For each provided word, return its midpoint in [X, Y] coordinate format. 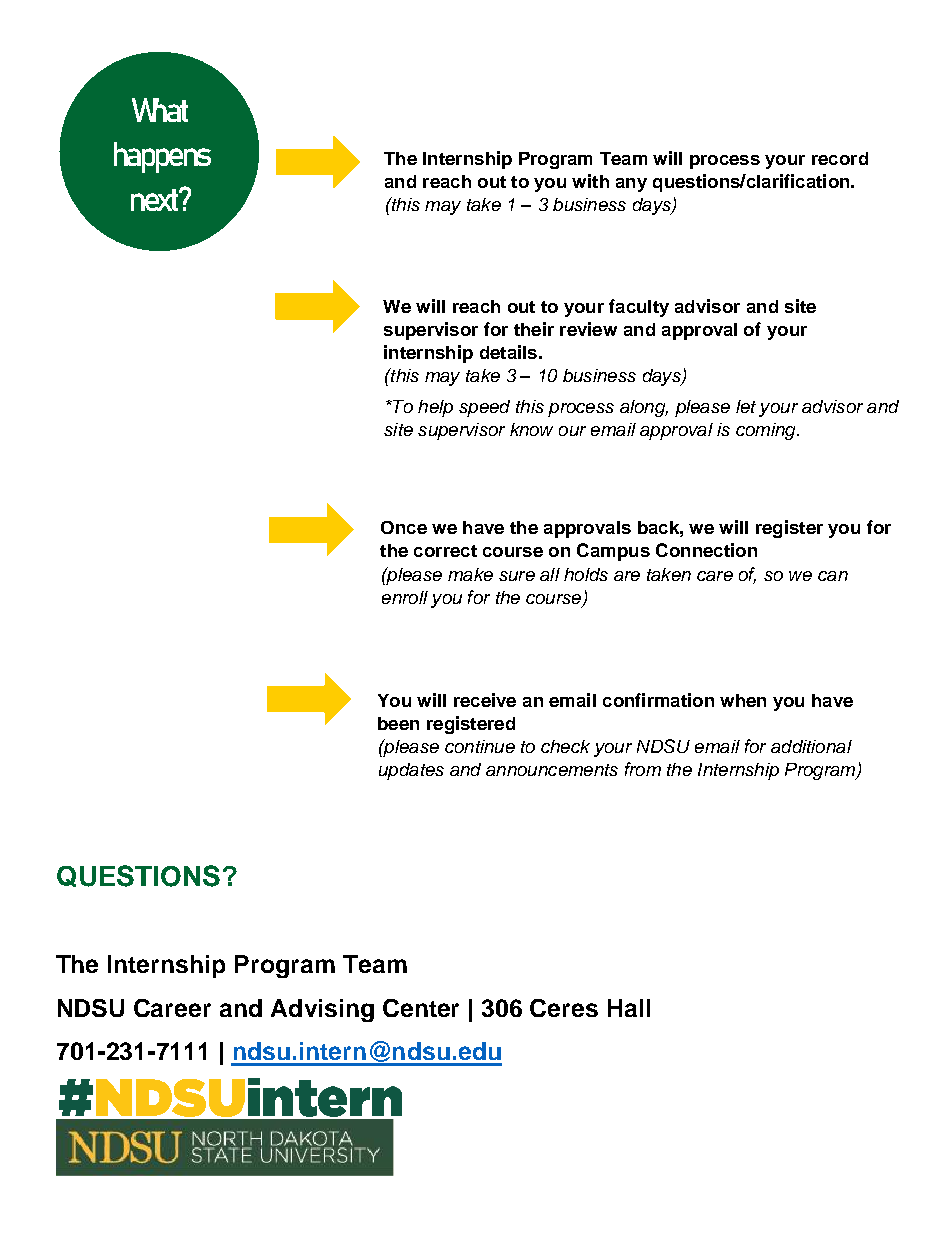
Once [404, 527]
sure [517, 576]
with [590, 181]
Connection [706, 550]
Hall [629, 1008]
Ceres [564, 1008]
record [840, 158]
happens [162, 157]
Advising [322, 1010]
